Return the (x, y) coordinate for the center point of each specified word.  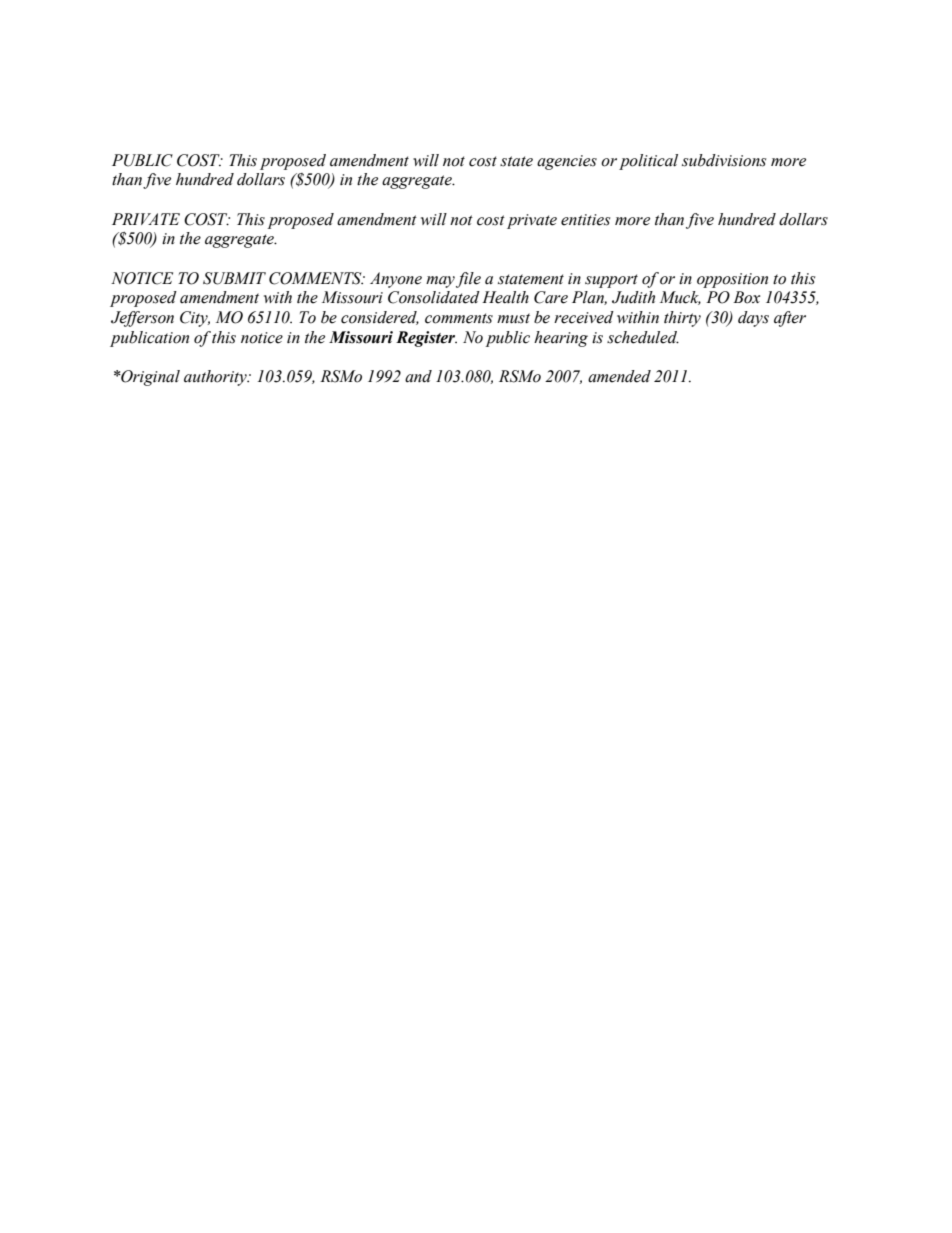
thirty (682, 319)
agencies (567, 162)
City (195, 319)
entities (585, 220)
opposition (732, 280)
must (513, 318)
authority (216, 378)
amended (619, 376)
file (468, 280)
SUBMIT (234, 278)
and (418, 376)
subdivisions (724, 160)
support (611, 281)
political (648, 162)
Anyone (396, 280)
